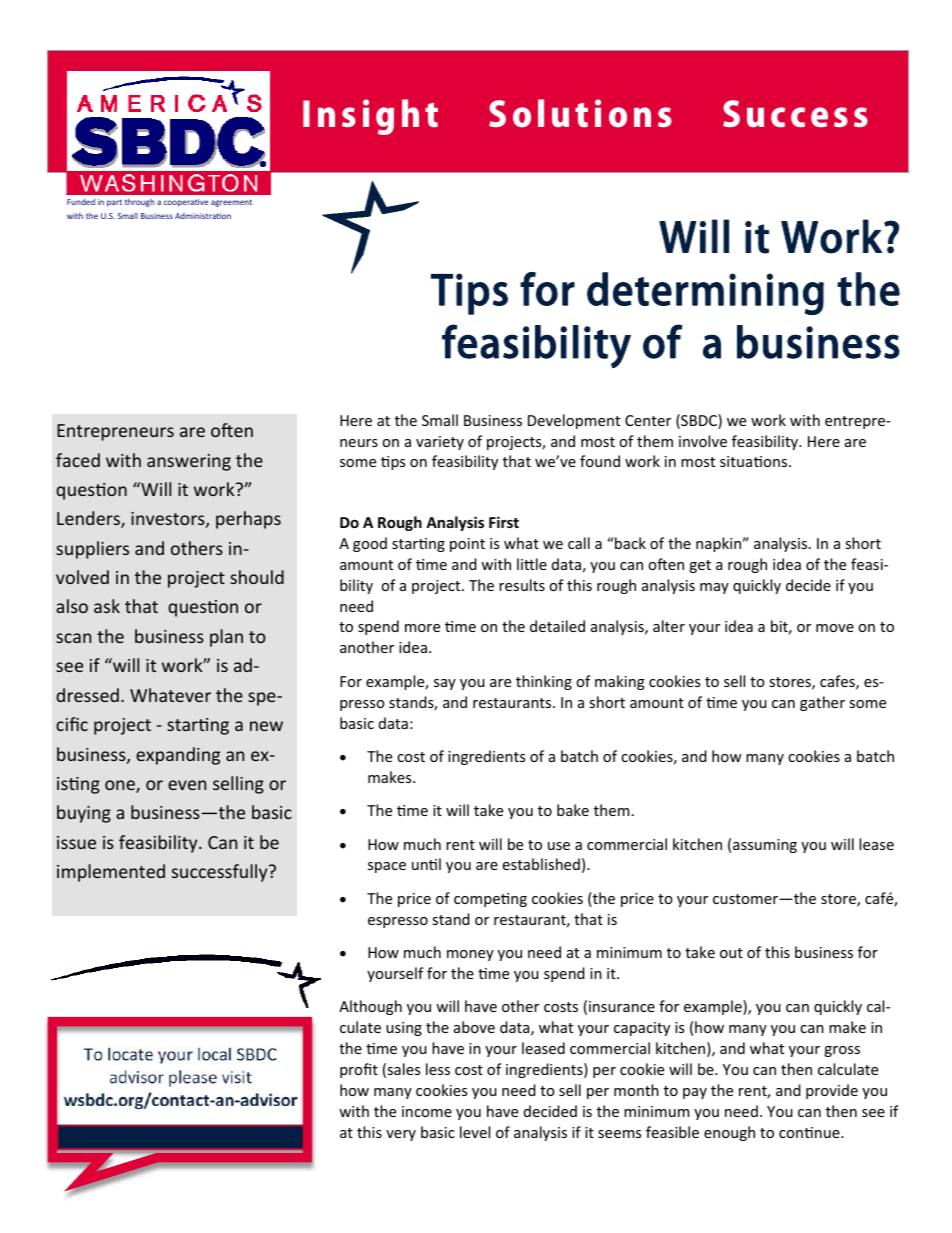  Describe the element at coordinates (187, 785) in the document. I see `even` at that location.
